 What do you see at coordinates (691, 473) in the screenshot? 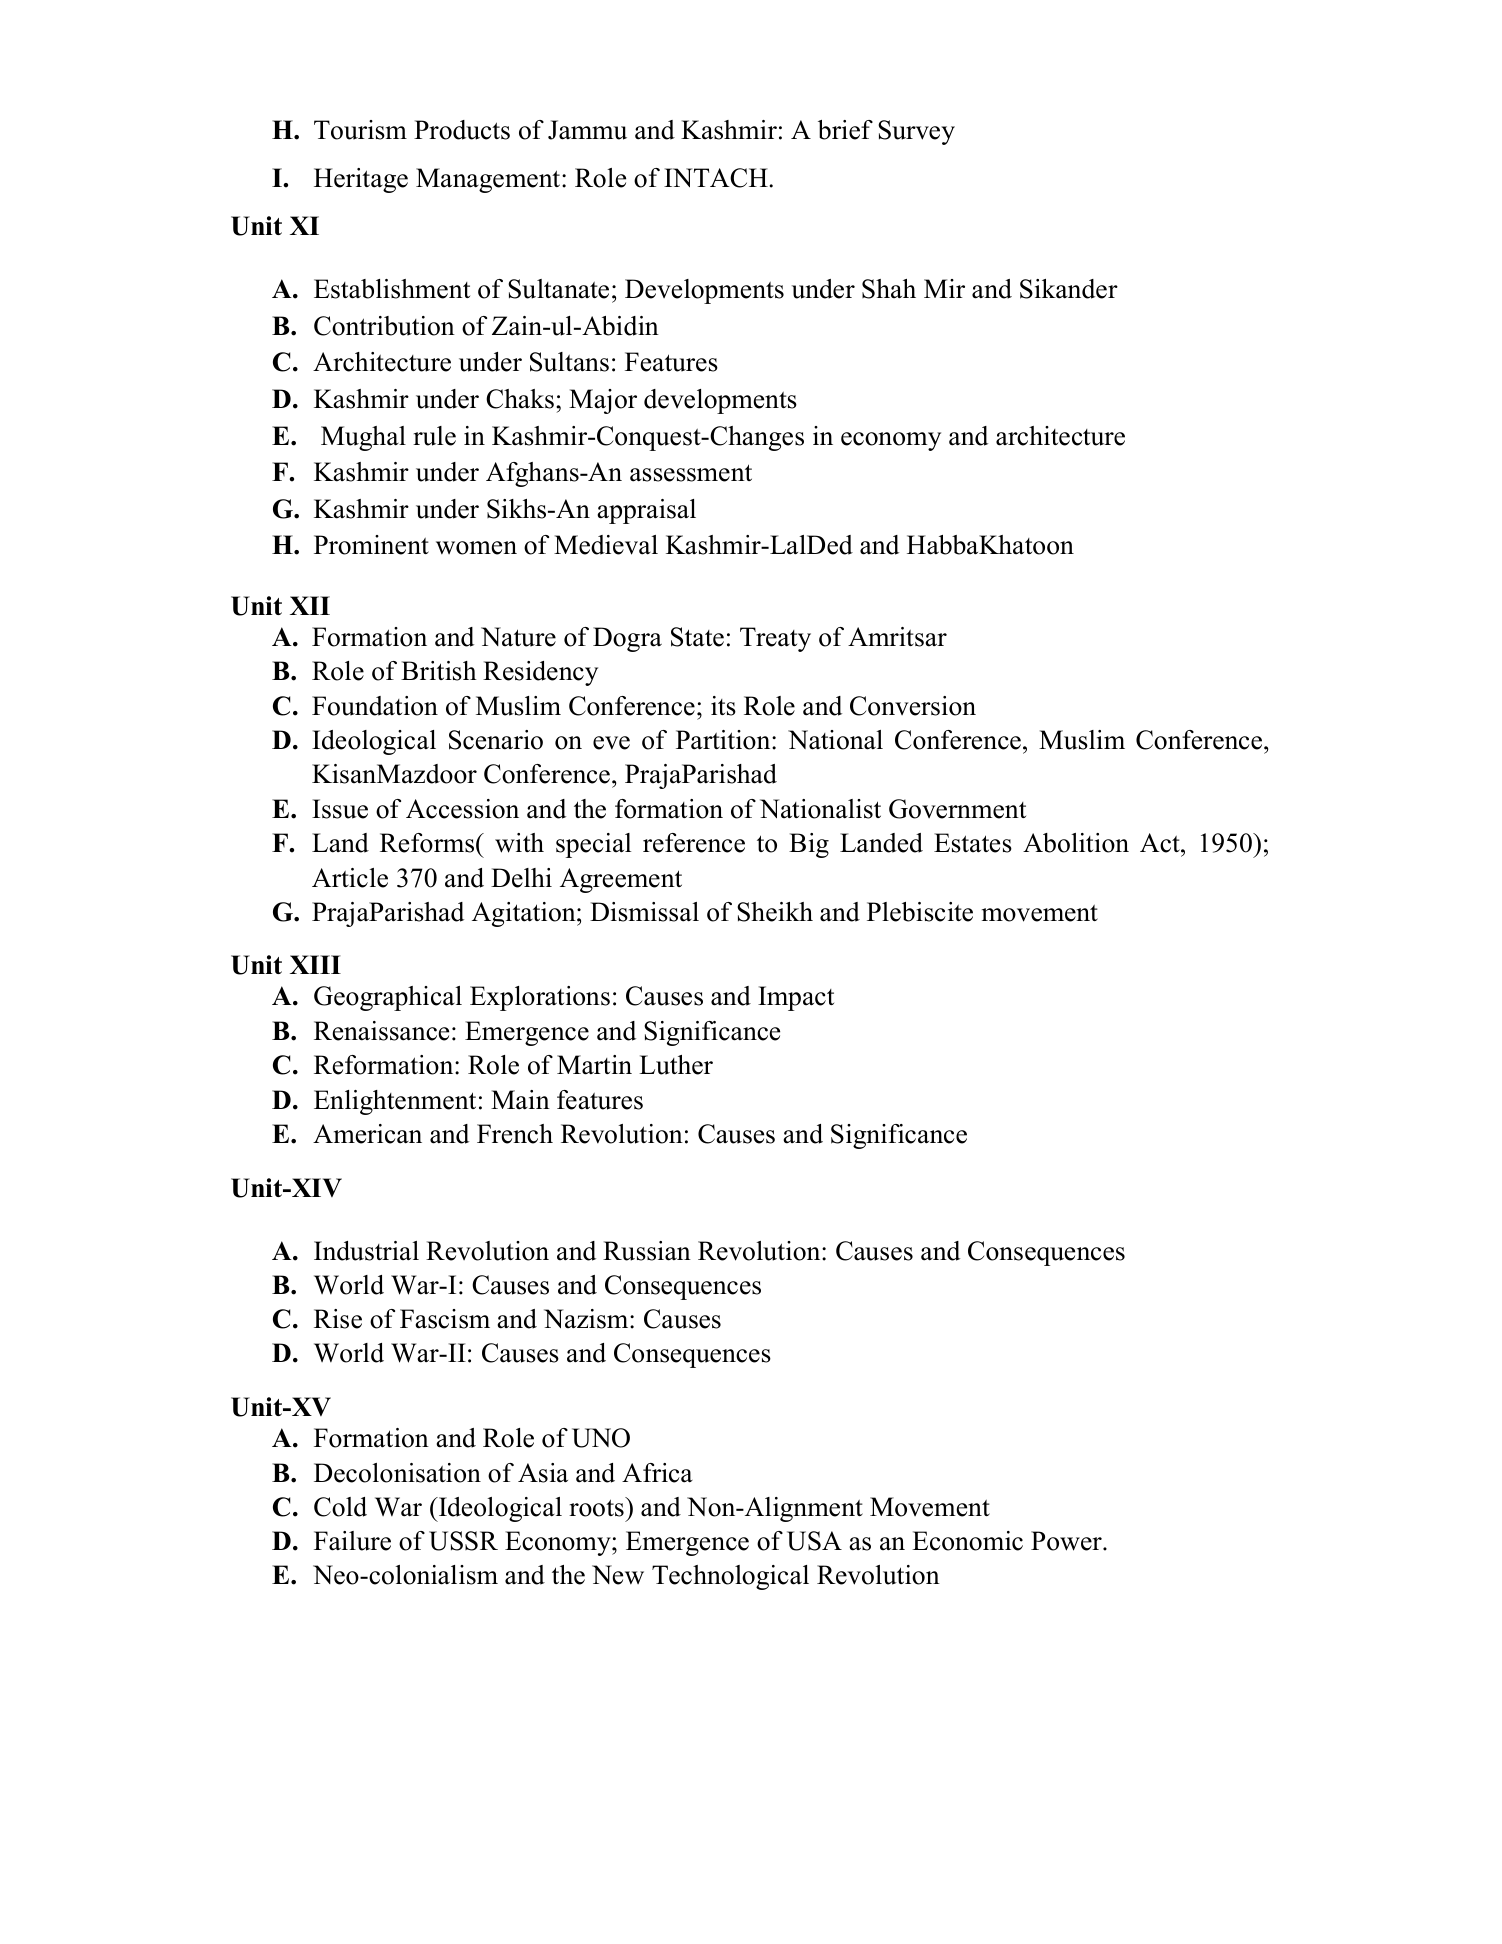
I see `assessment` at bounding box center [691, 473].
